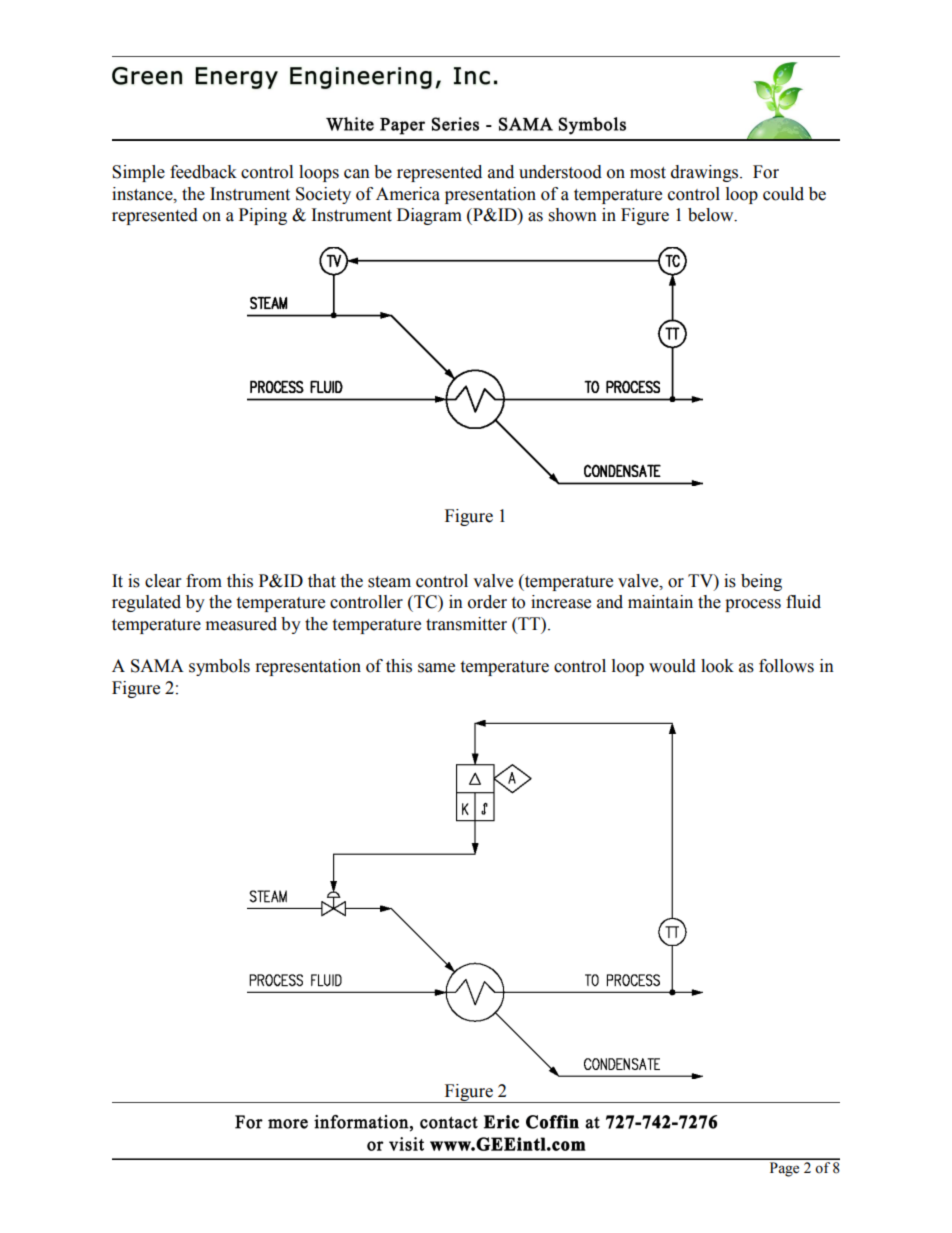 The image size is (952, 1233). What do you see at coordinates (436, 668) in the document?
I see `same` at bounding box center [436, 668].
